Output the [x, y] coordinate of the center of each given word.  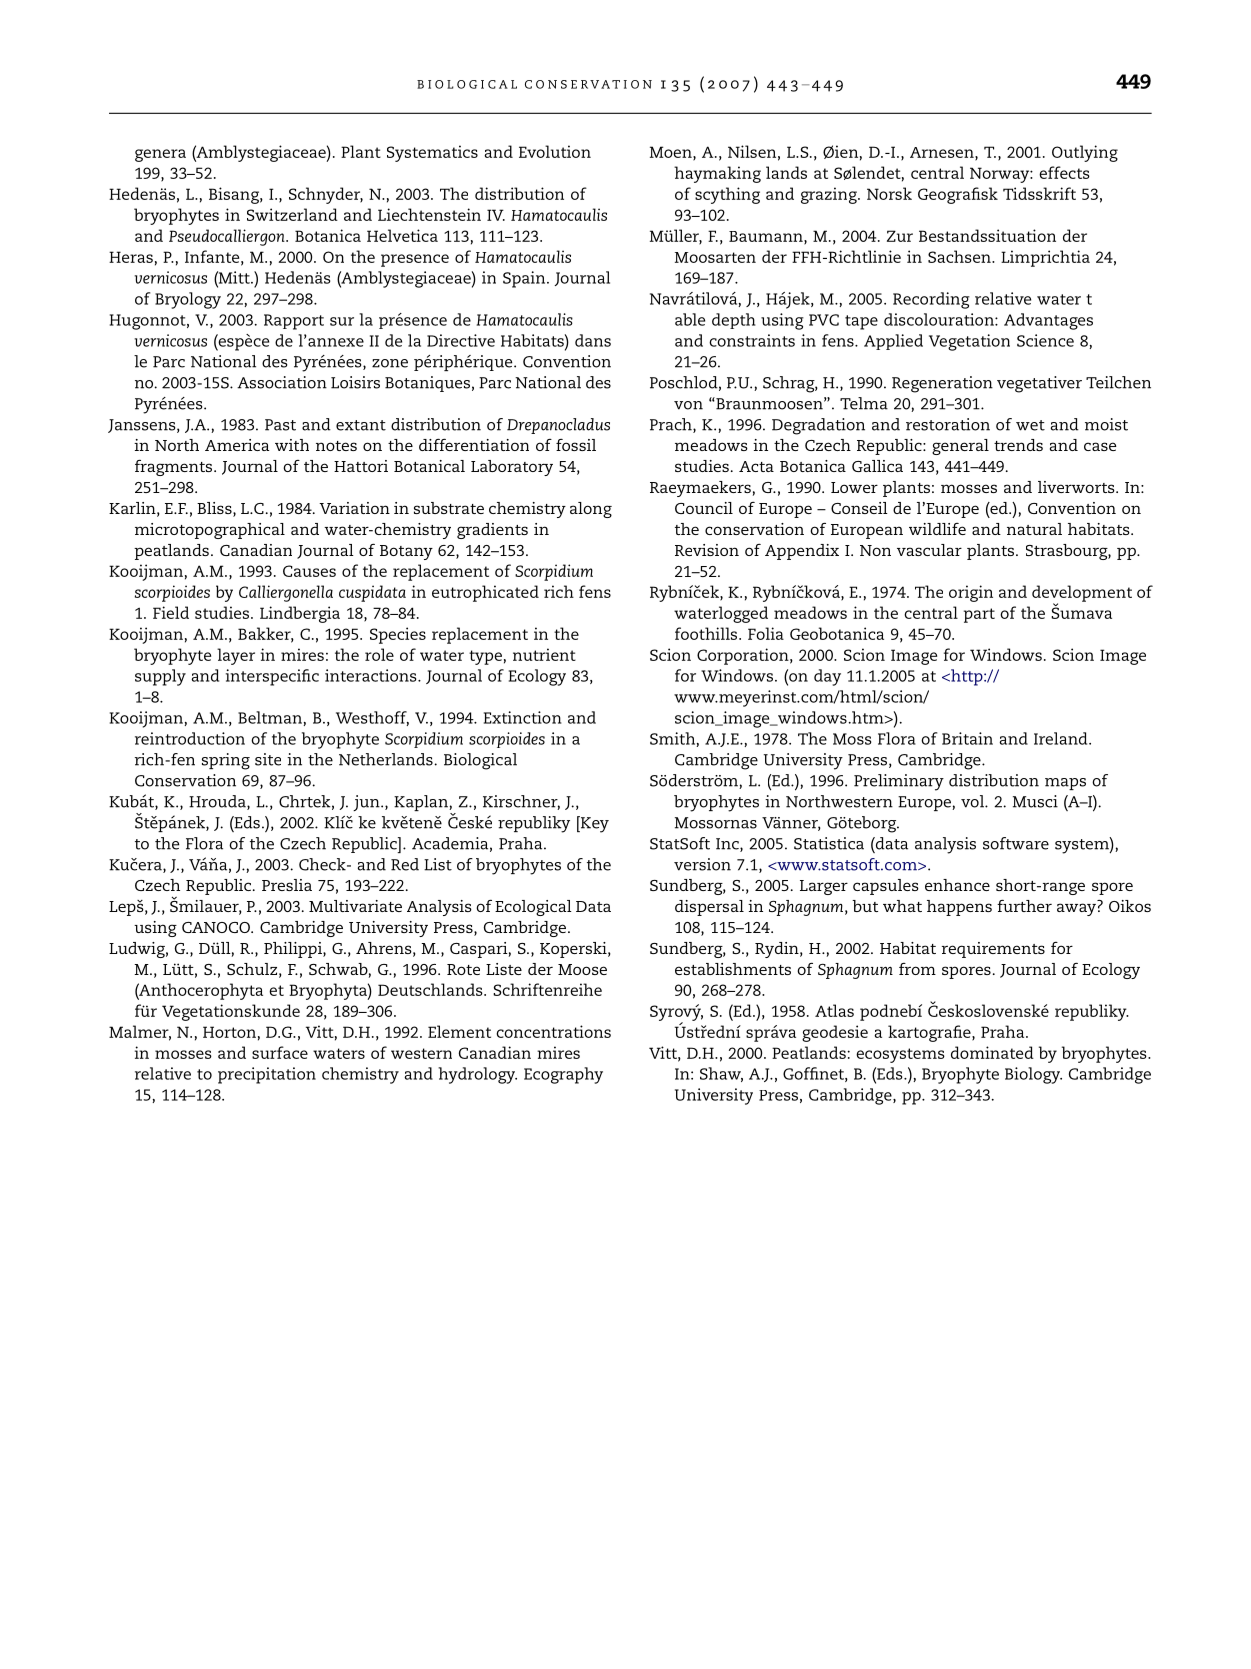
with [292, 445]
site [268, 759]
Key [594, 824]
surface [280, 1052]
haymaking [717, 174]
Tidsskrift [1039, 193]
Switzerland [292, 214]
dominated [992, 1052]
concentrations [553, 1031]
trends [1018, 445]
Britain [967, 738]
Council [704, 508]
